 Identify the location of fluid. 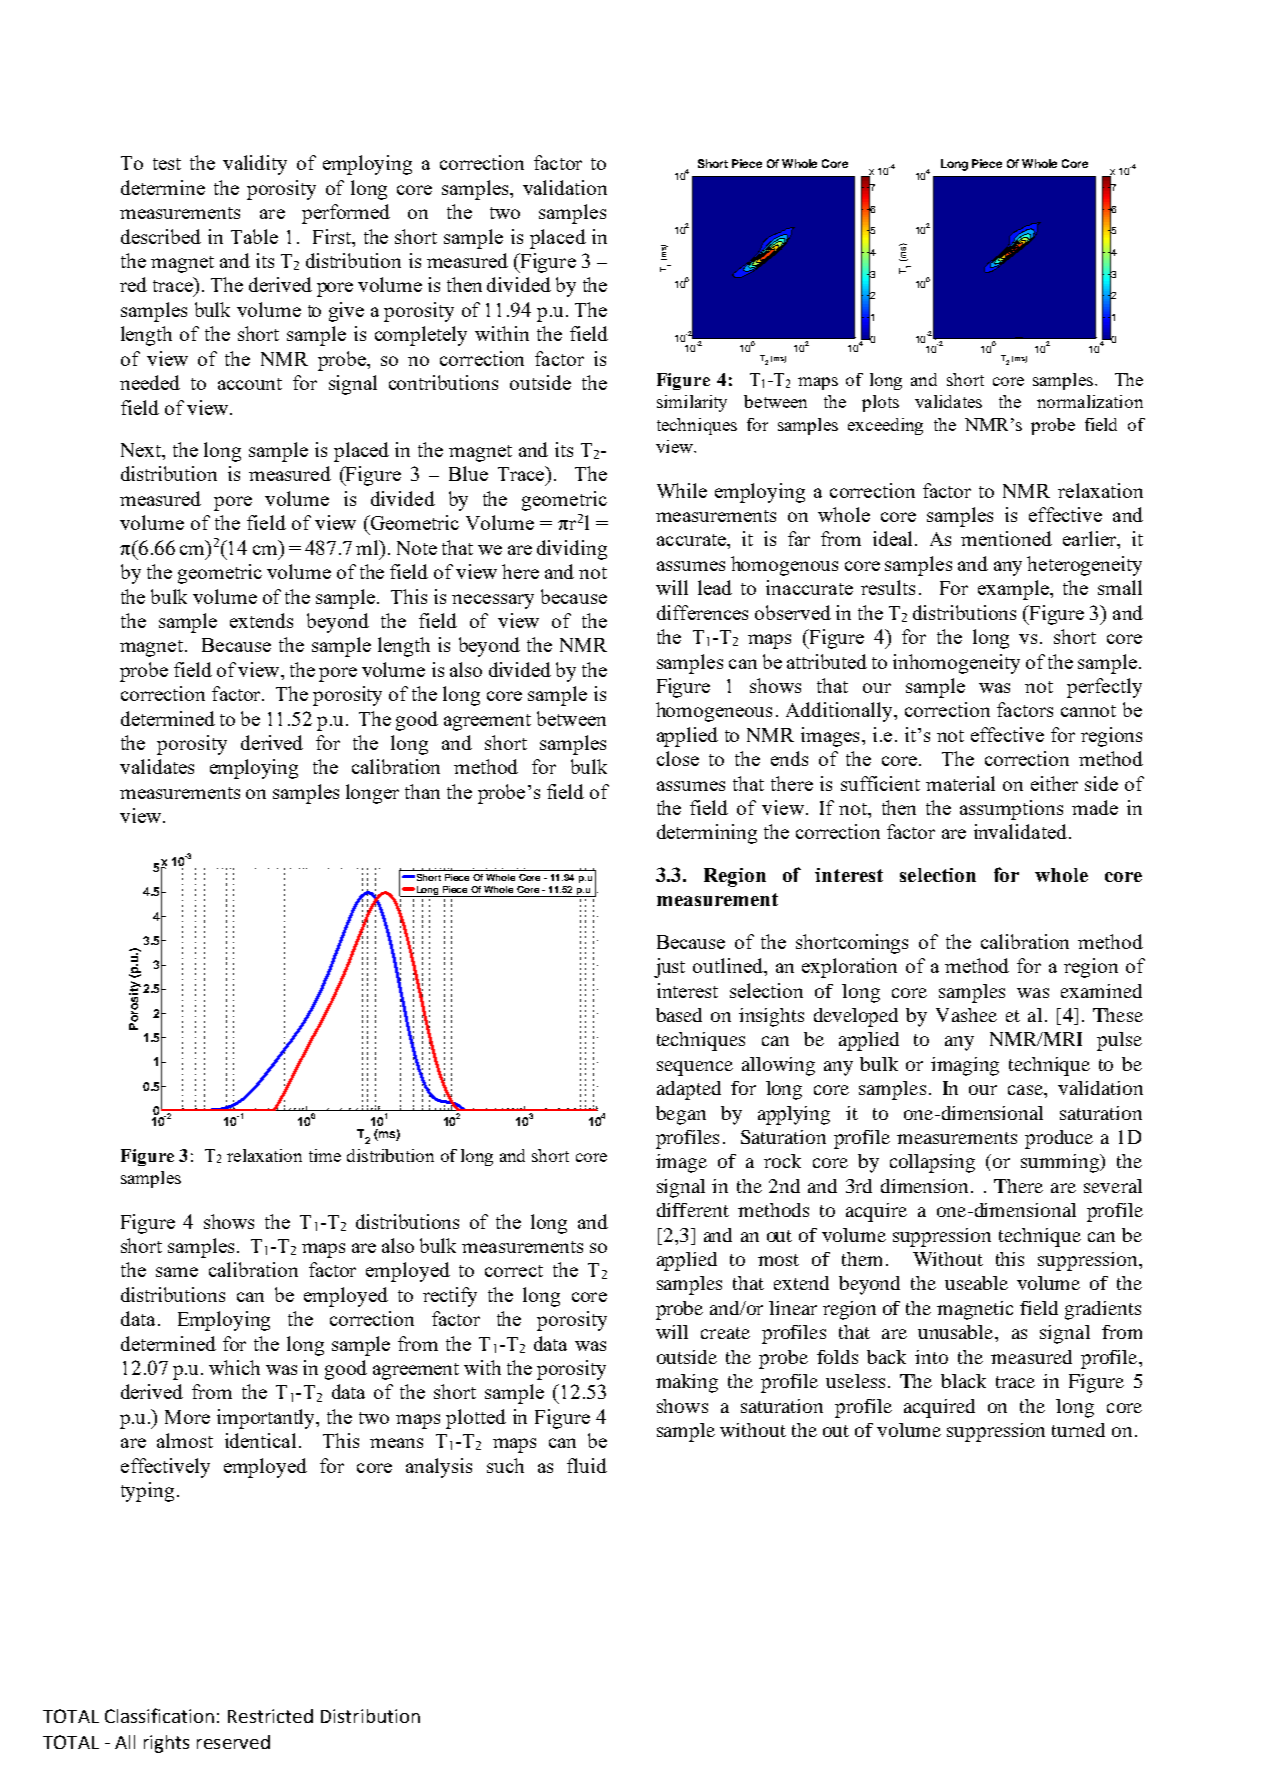
(587, 1465).
